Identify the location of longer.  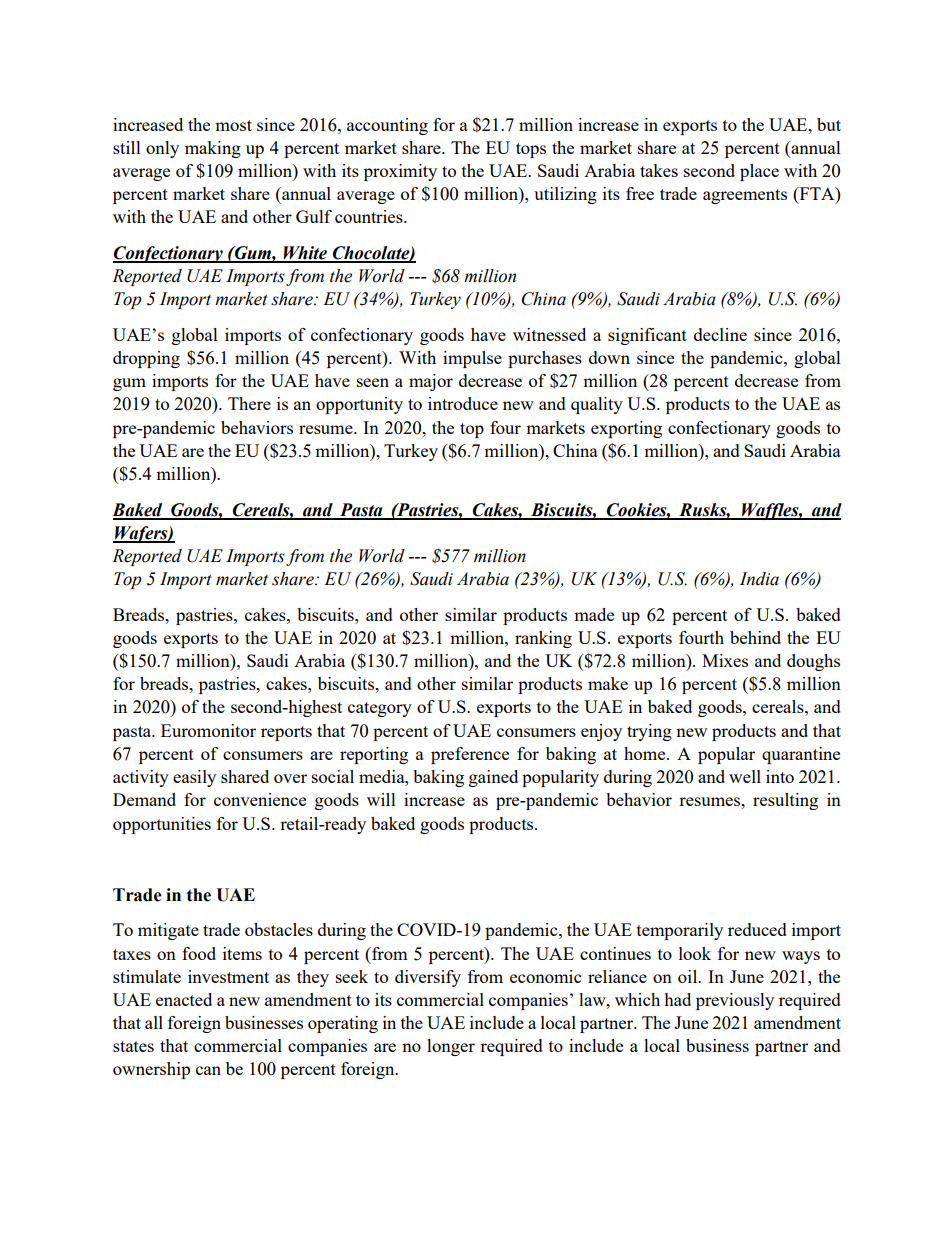
(451, 1047).
